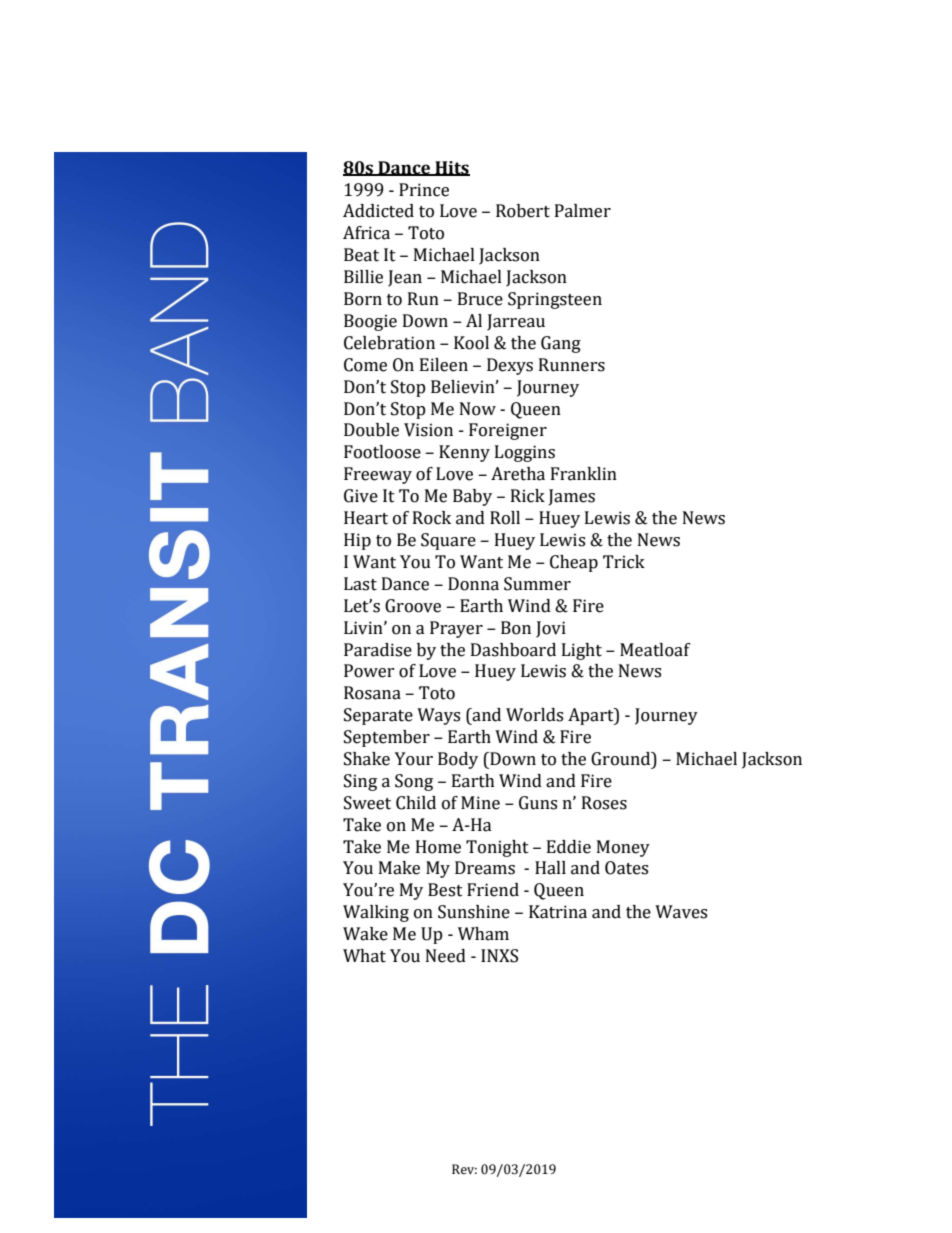 This page has height=1233, width=952. I want to click on Summer, so click(537, 584).
